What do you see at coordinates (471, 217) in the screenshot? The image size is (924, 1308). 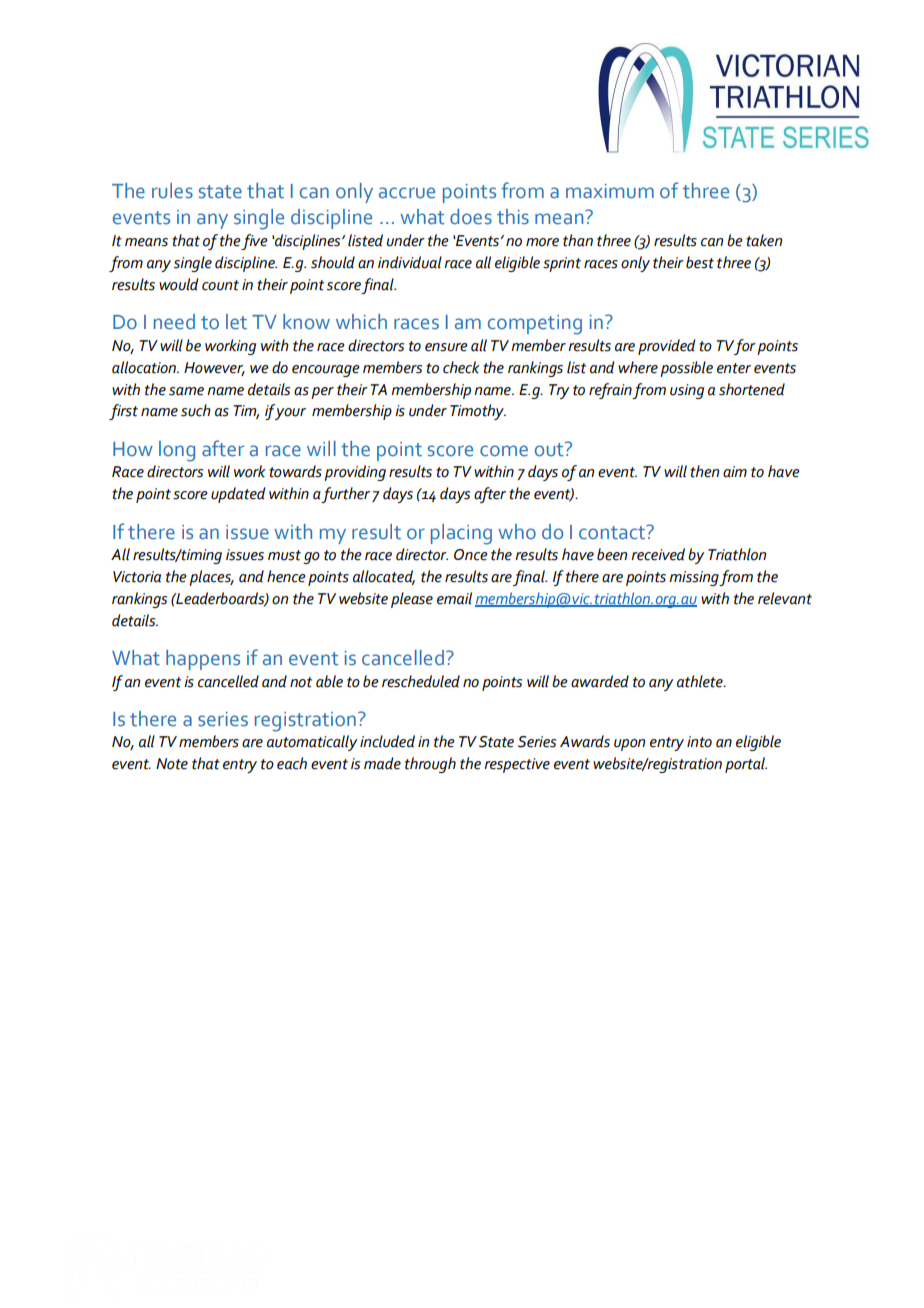 I see `does` at bounding box center [471, 217].
